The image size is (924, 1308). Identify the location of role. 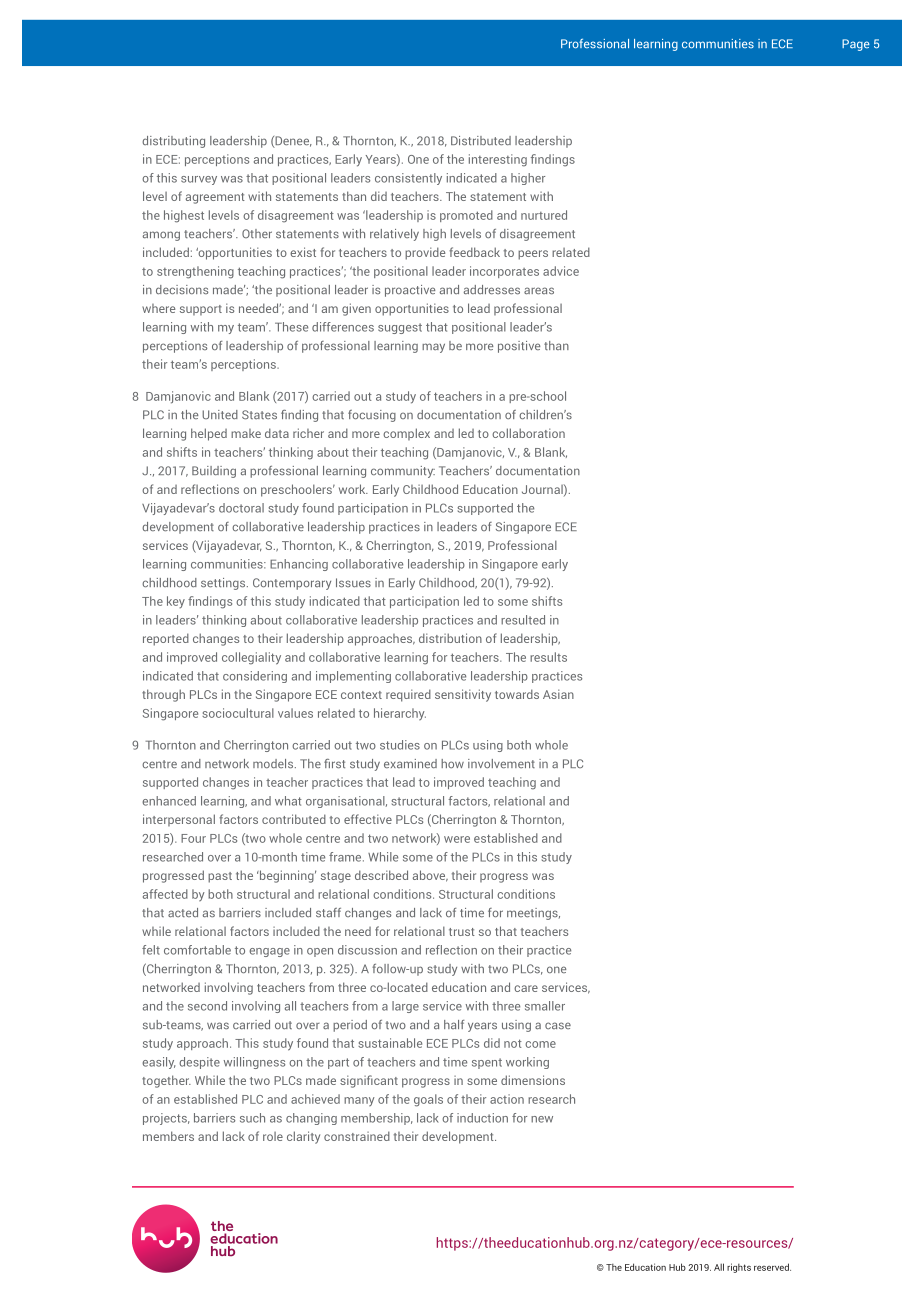
(273, 1136).
